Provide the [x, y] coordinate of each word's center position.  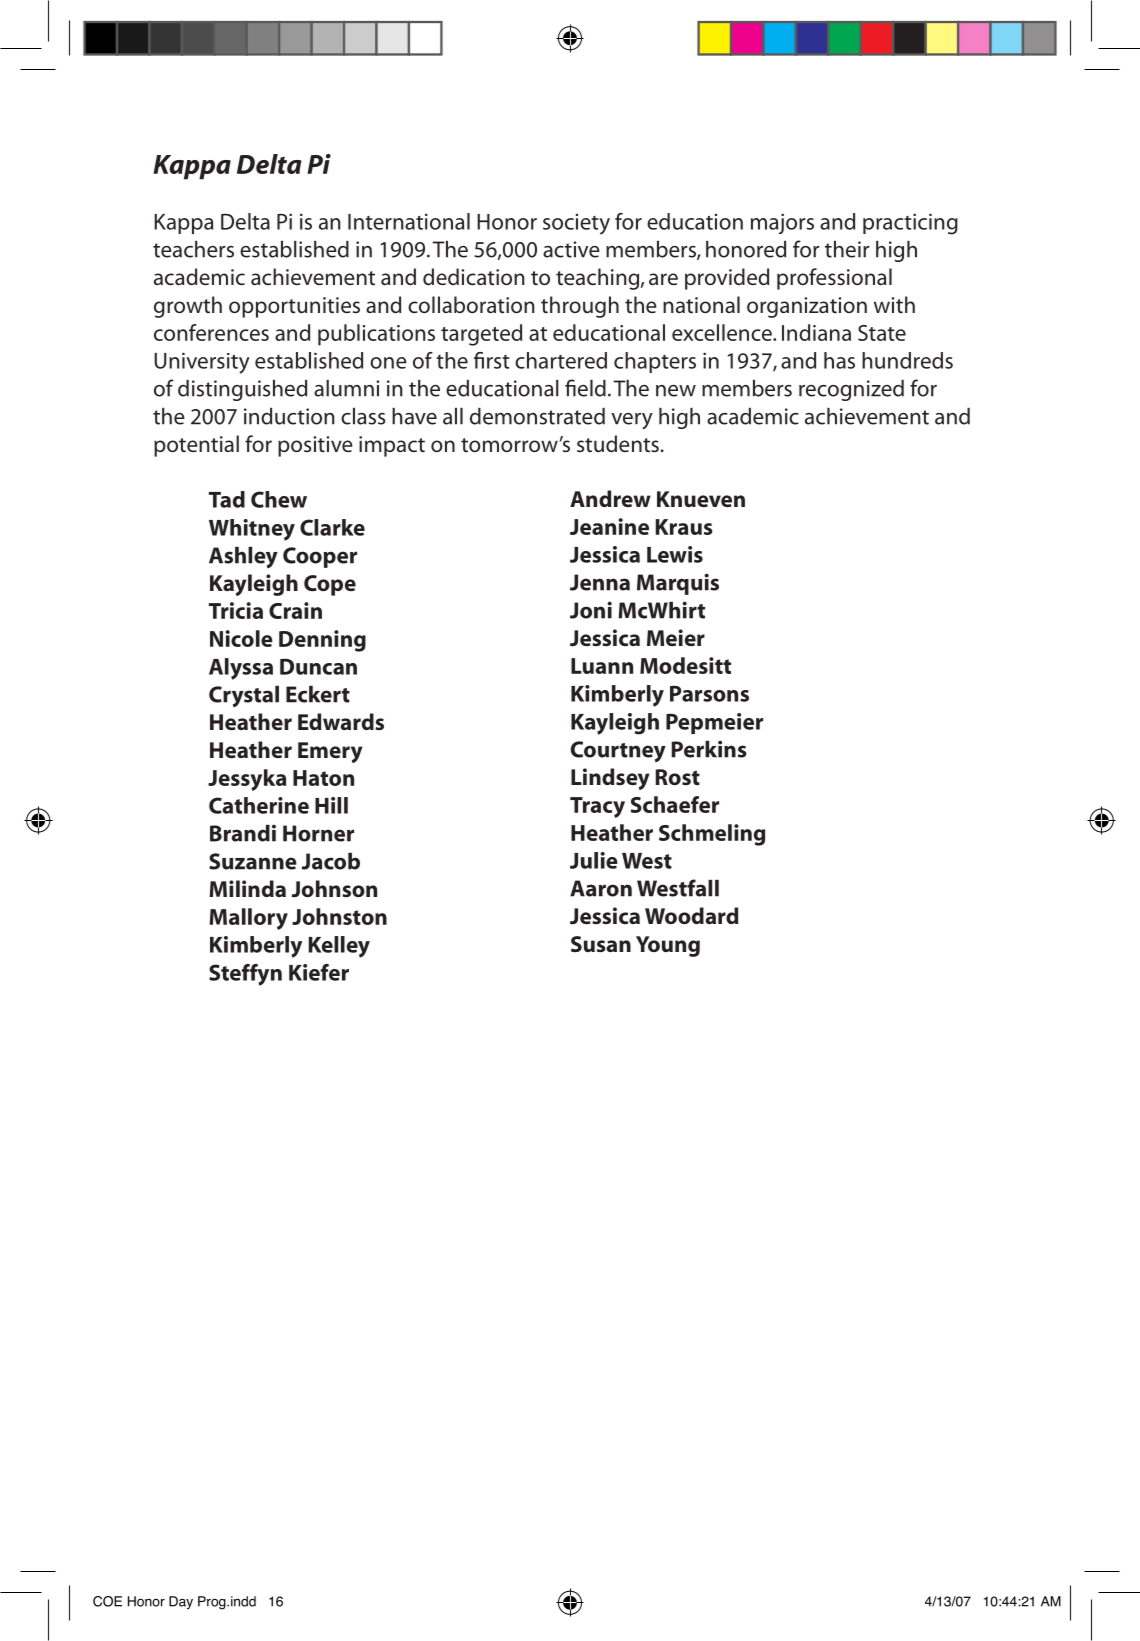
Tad [227, 499]
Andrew [610, 498]
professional [834, 279]
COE [107, 1601]
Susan [601, 944]
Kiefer [319, 972]
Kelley [339, 947]
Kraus [684, 527]
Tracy [597, 807]
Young [668, 946]
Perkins [709, 749]
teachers [193, 249]
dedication [474, 277]
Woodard [691, 915]
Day [181, 1603]
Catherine [259, 805]
